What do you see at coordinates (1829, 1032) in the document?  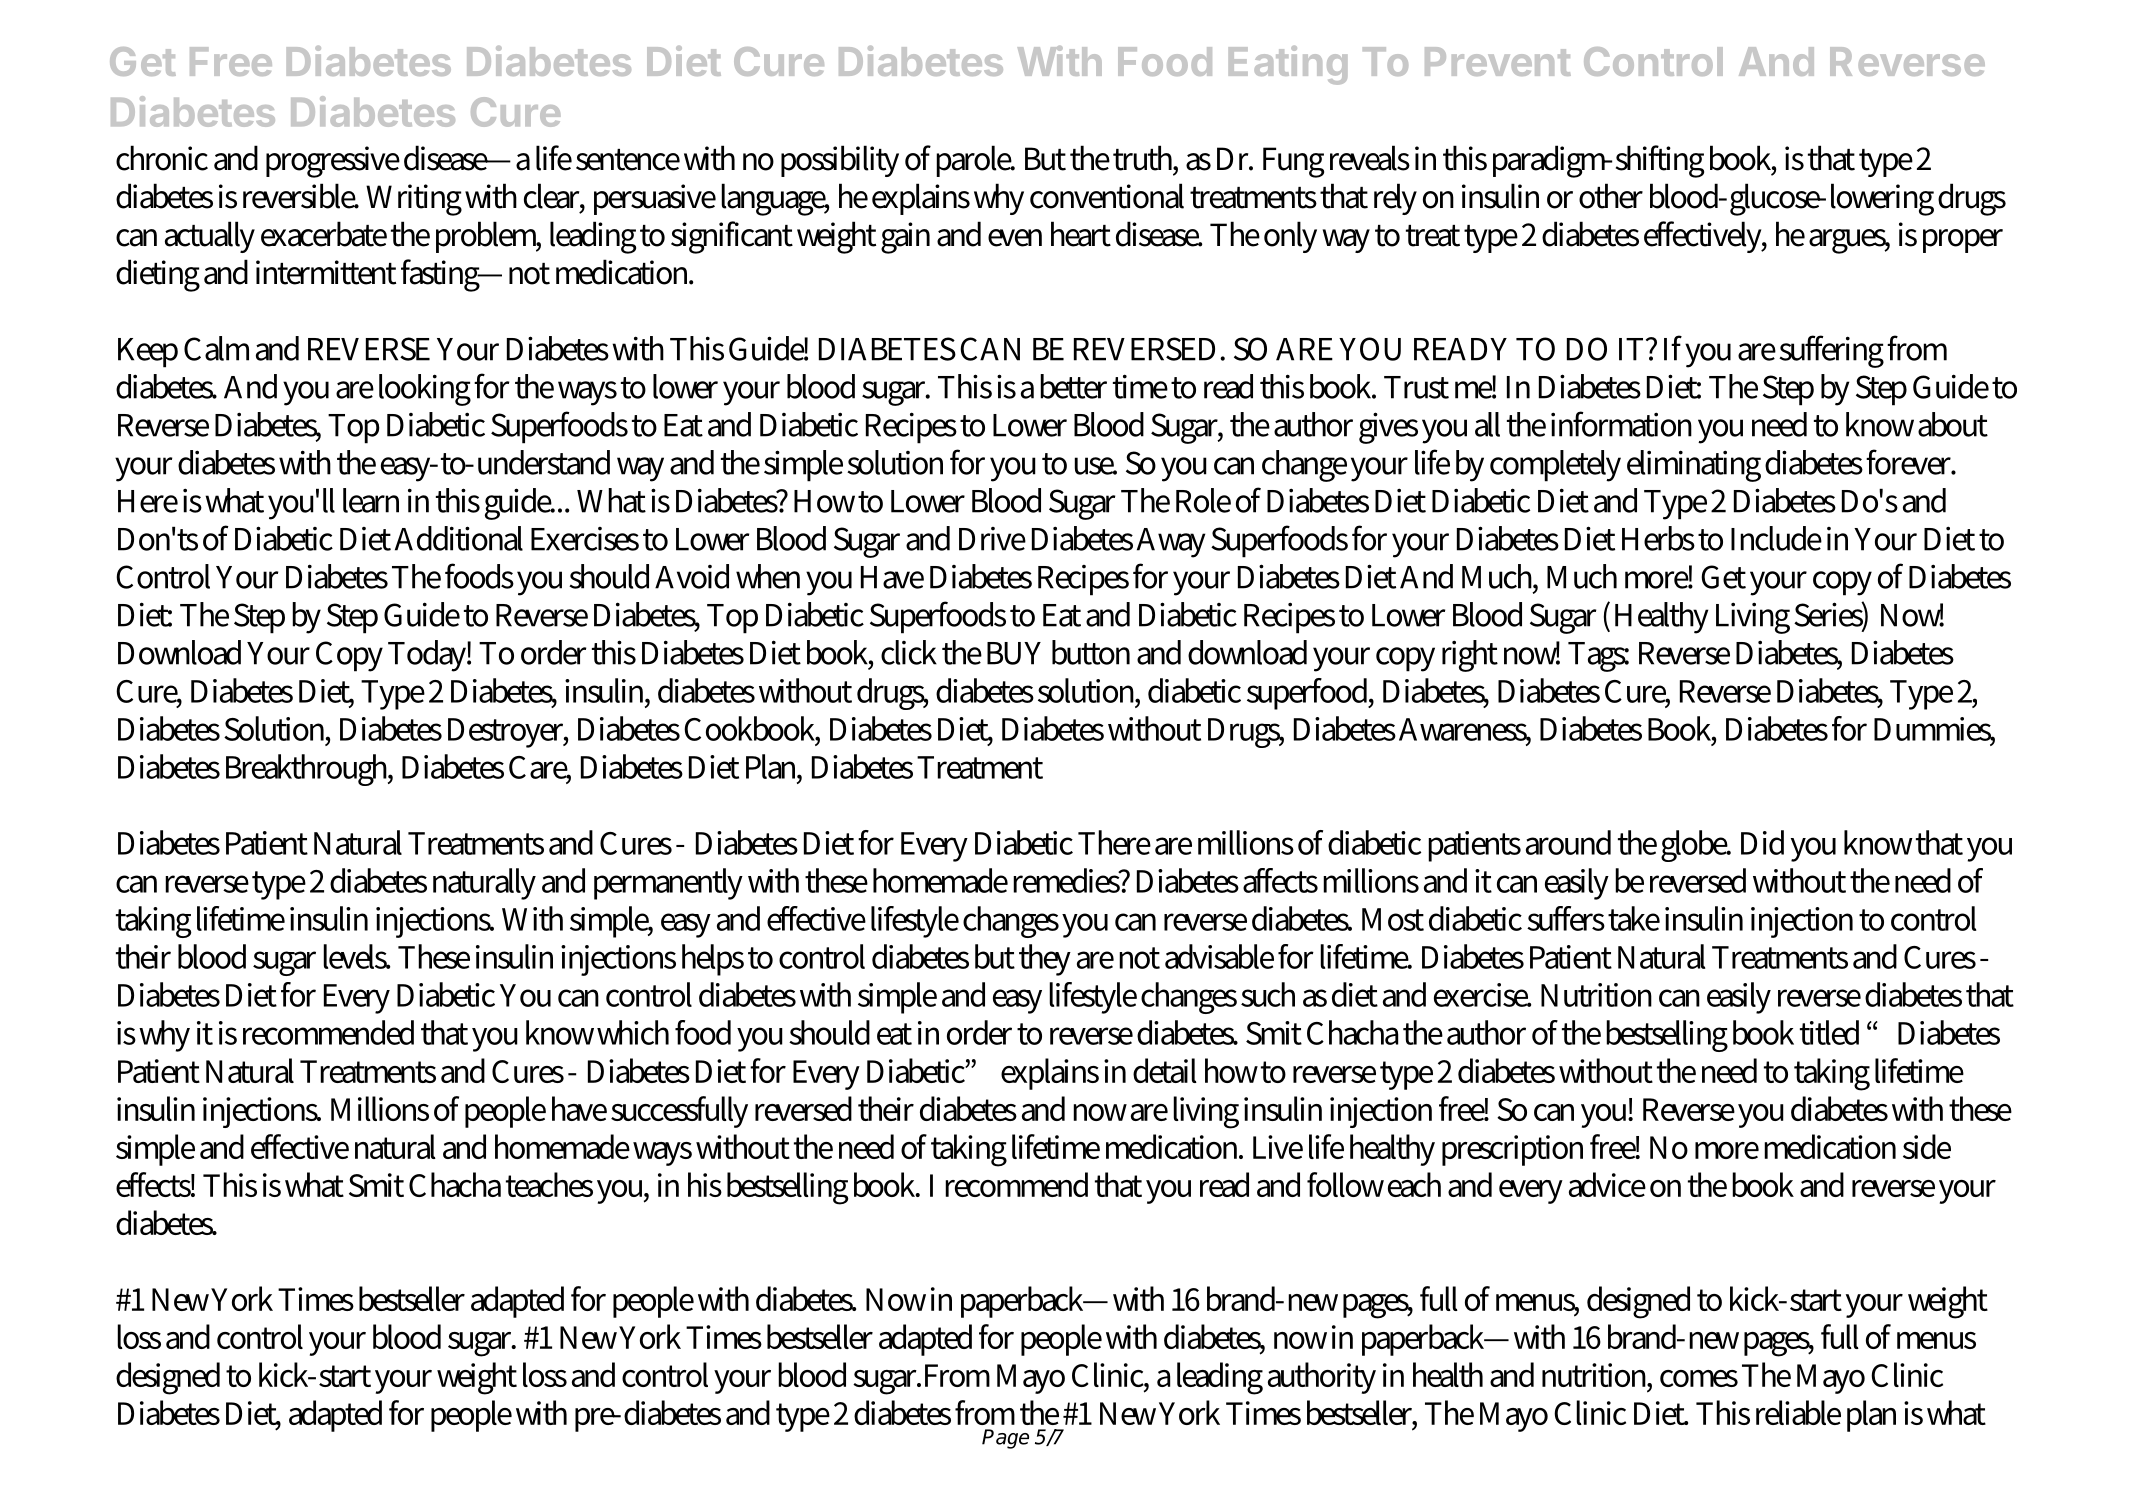 I see `titled` at bounding box center [1829, 1032].
